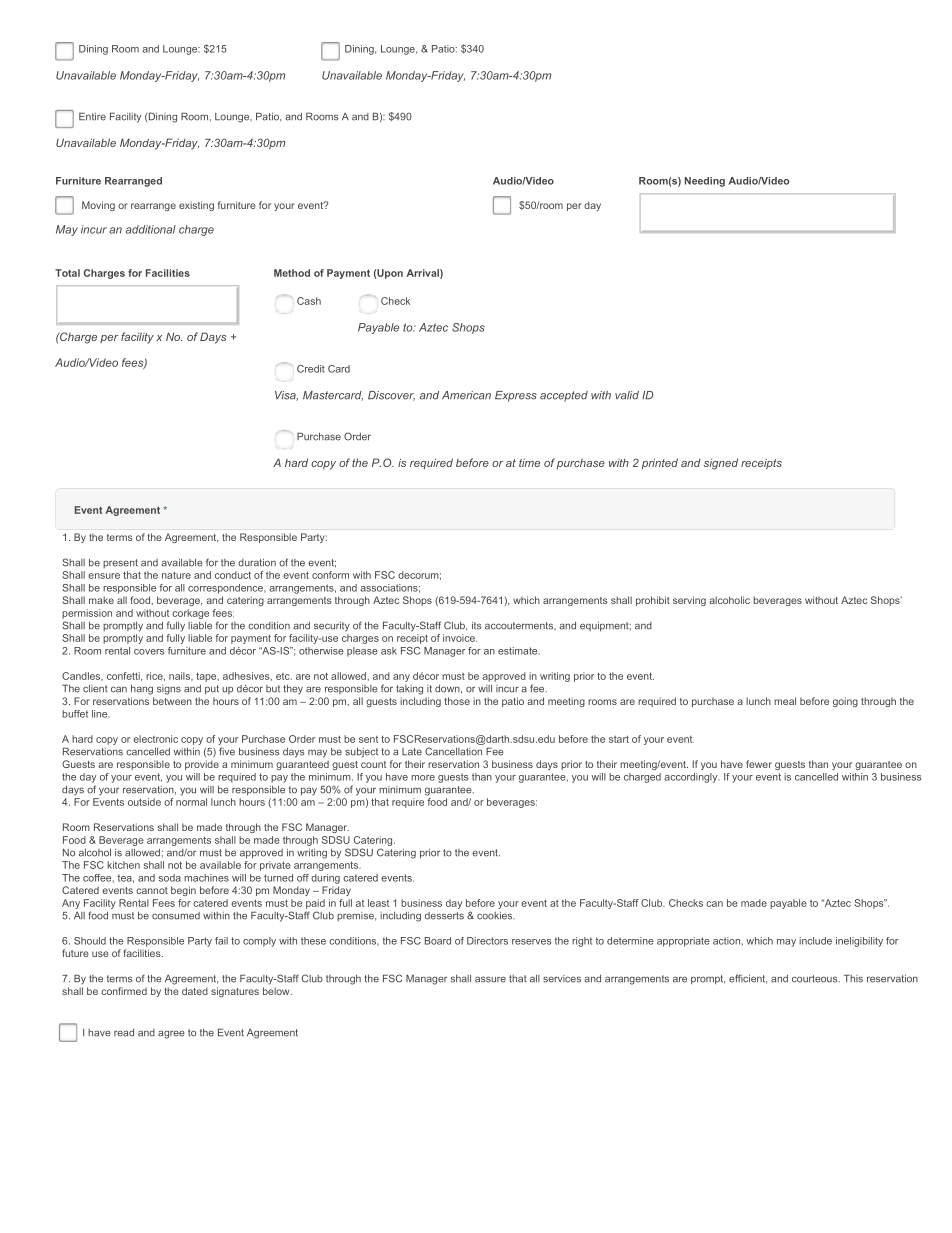 The width and height of the screenshot is (952, 1233). What do you see at coordinates (705, 182) in the screenshot?
I see `Needing` at bounding box center [705, 182].
